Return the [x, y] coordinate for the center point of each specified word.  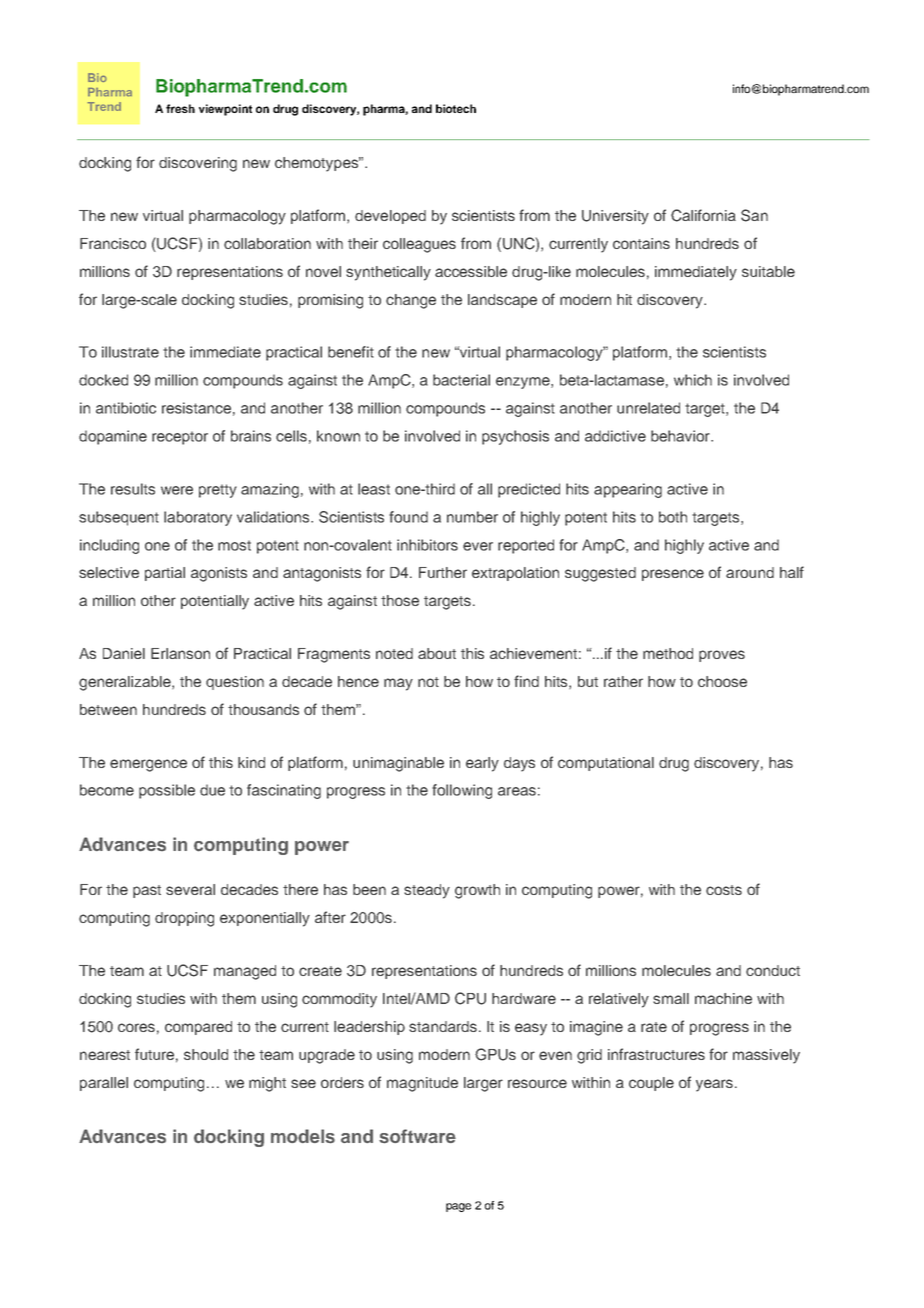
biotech [456, 108]
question [235, 683]
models [303, 1136]
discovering [198, 164]
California [703, 215]
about [437, 653]
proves [722, 656]
